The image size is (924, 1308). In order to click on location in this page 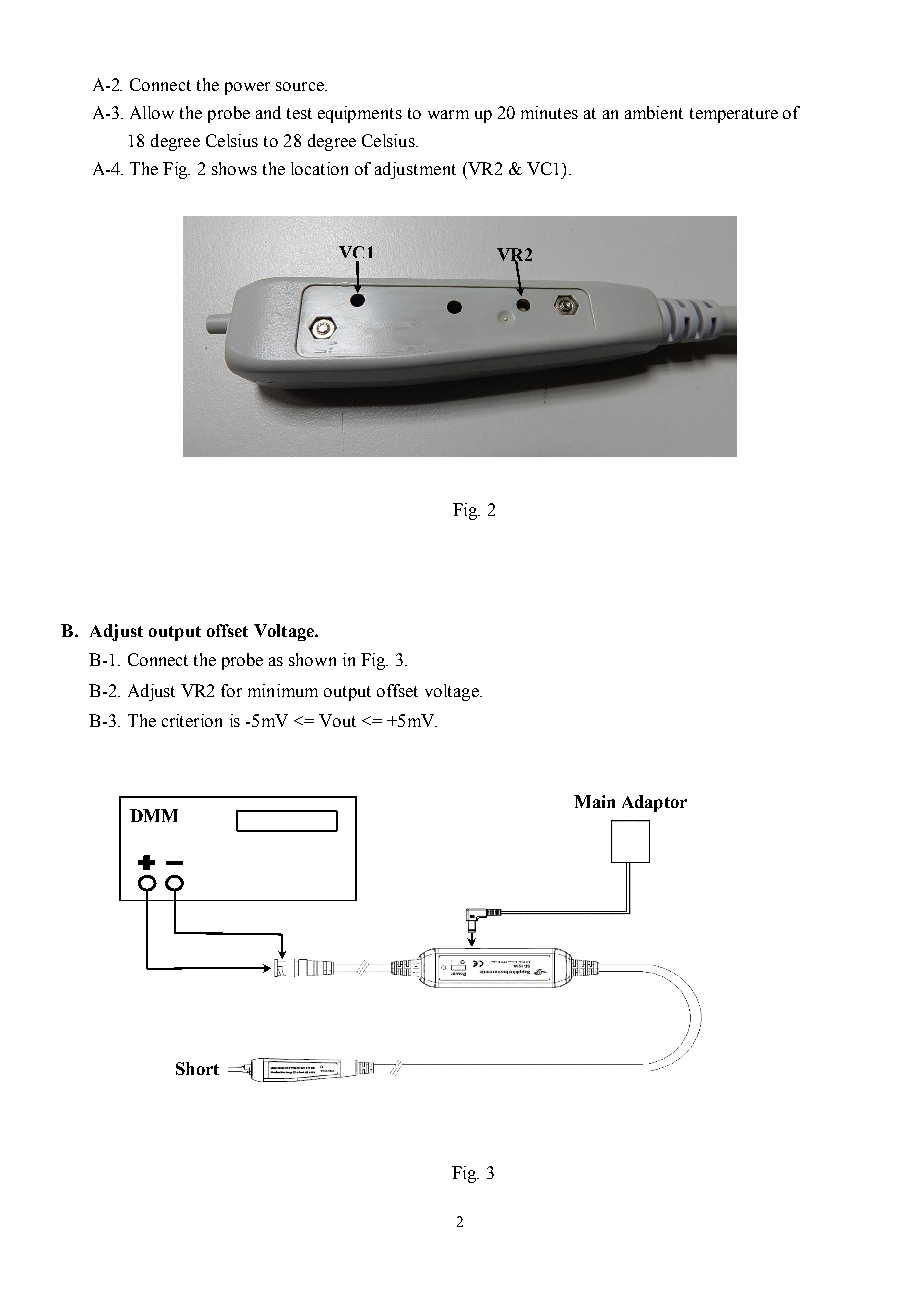, I will do `click(319, 168)`.
